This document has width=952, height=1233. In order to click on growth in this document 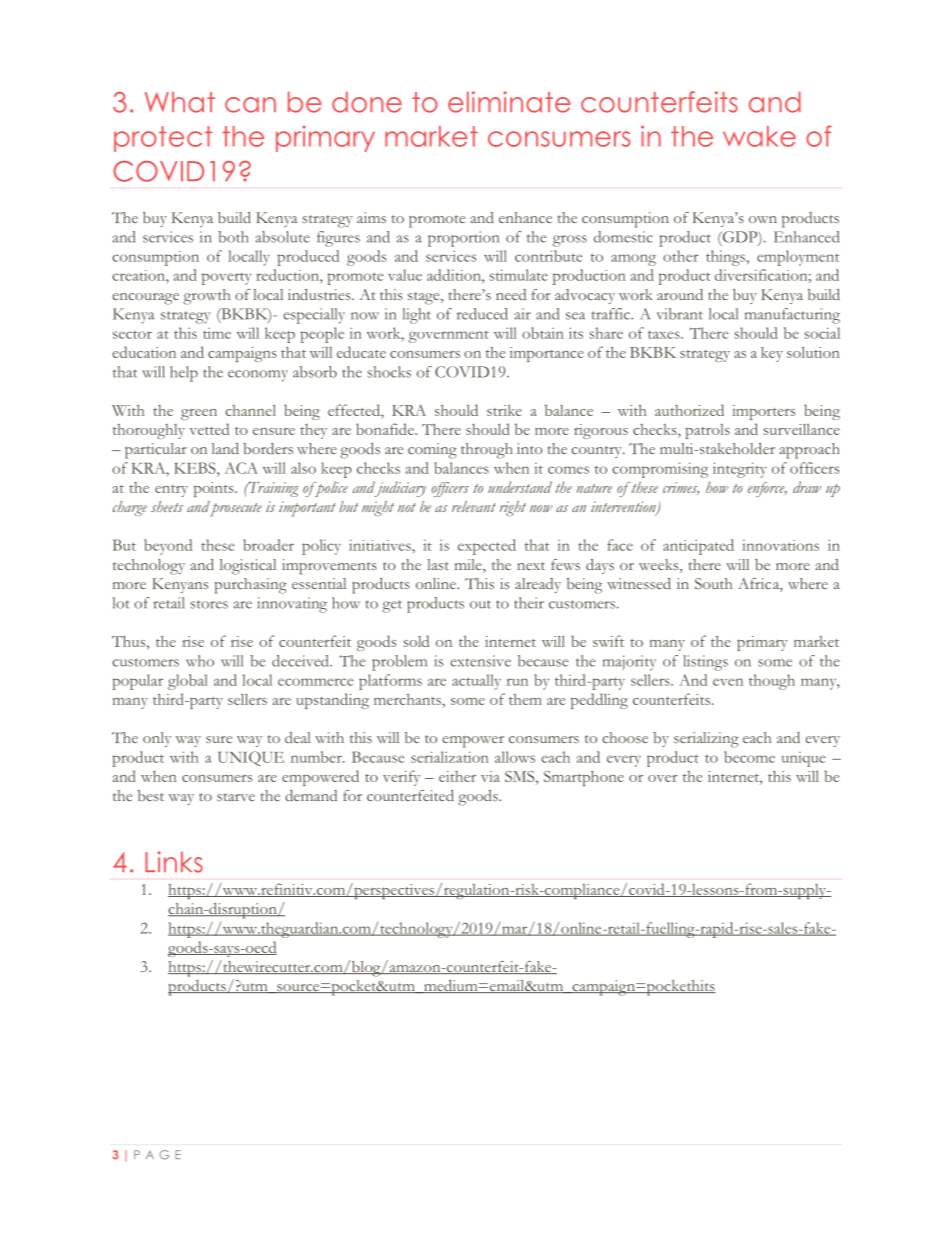, I will do `click(206, 297)`.
